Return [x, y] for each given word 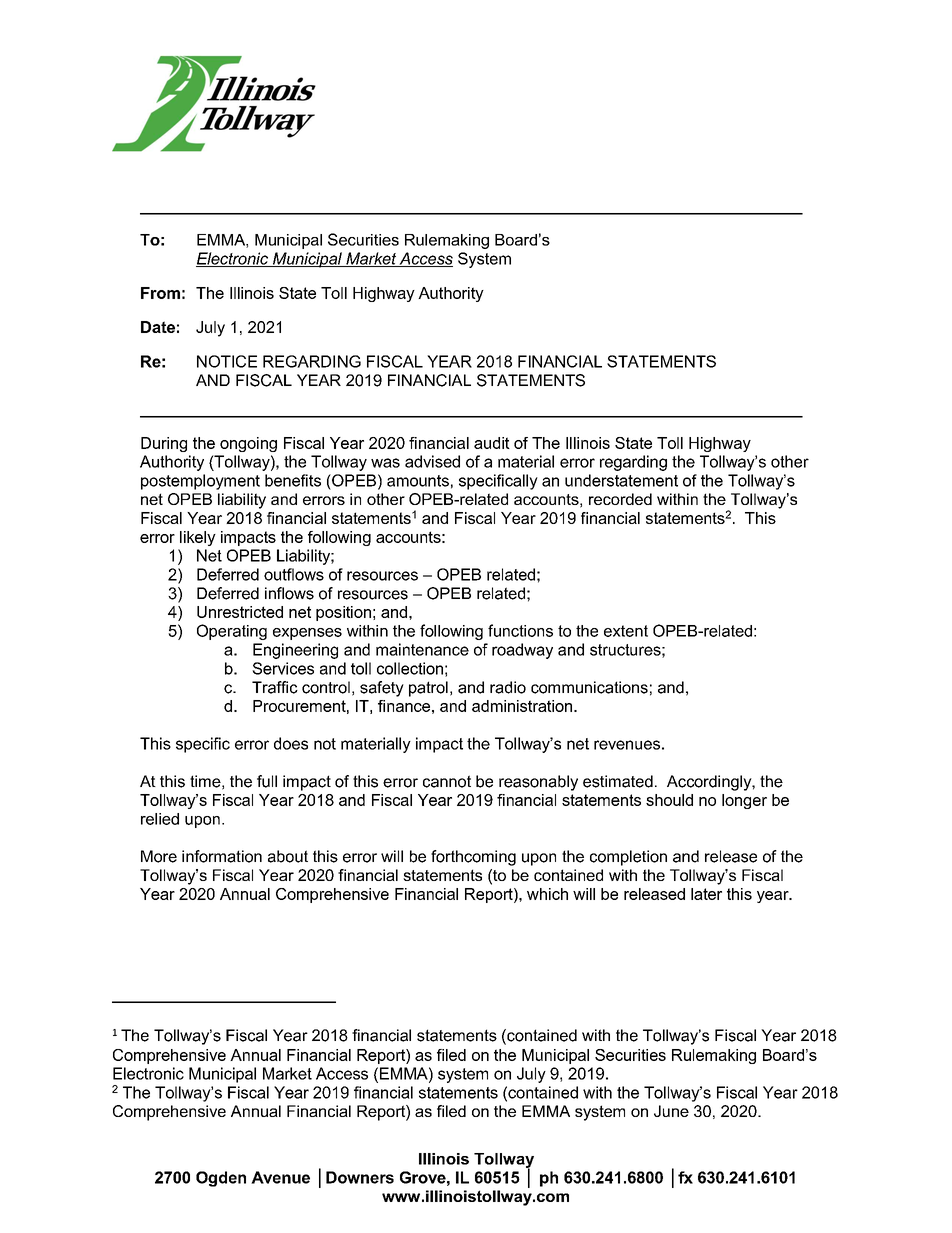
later [706, 894]
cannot [447, 781]
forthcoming [473, 858]
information [222, 856]
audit [492, 443]
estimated [618, 781]
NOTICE [227, 361]
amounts [418, 481]
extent [626, 631]
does [291, 743]
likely [198, 538]
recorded [620, 499]
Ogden [221, 1179]
